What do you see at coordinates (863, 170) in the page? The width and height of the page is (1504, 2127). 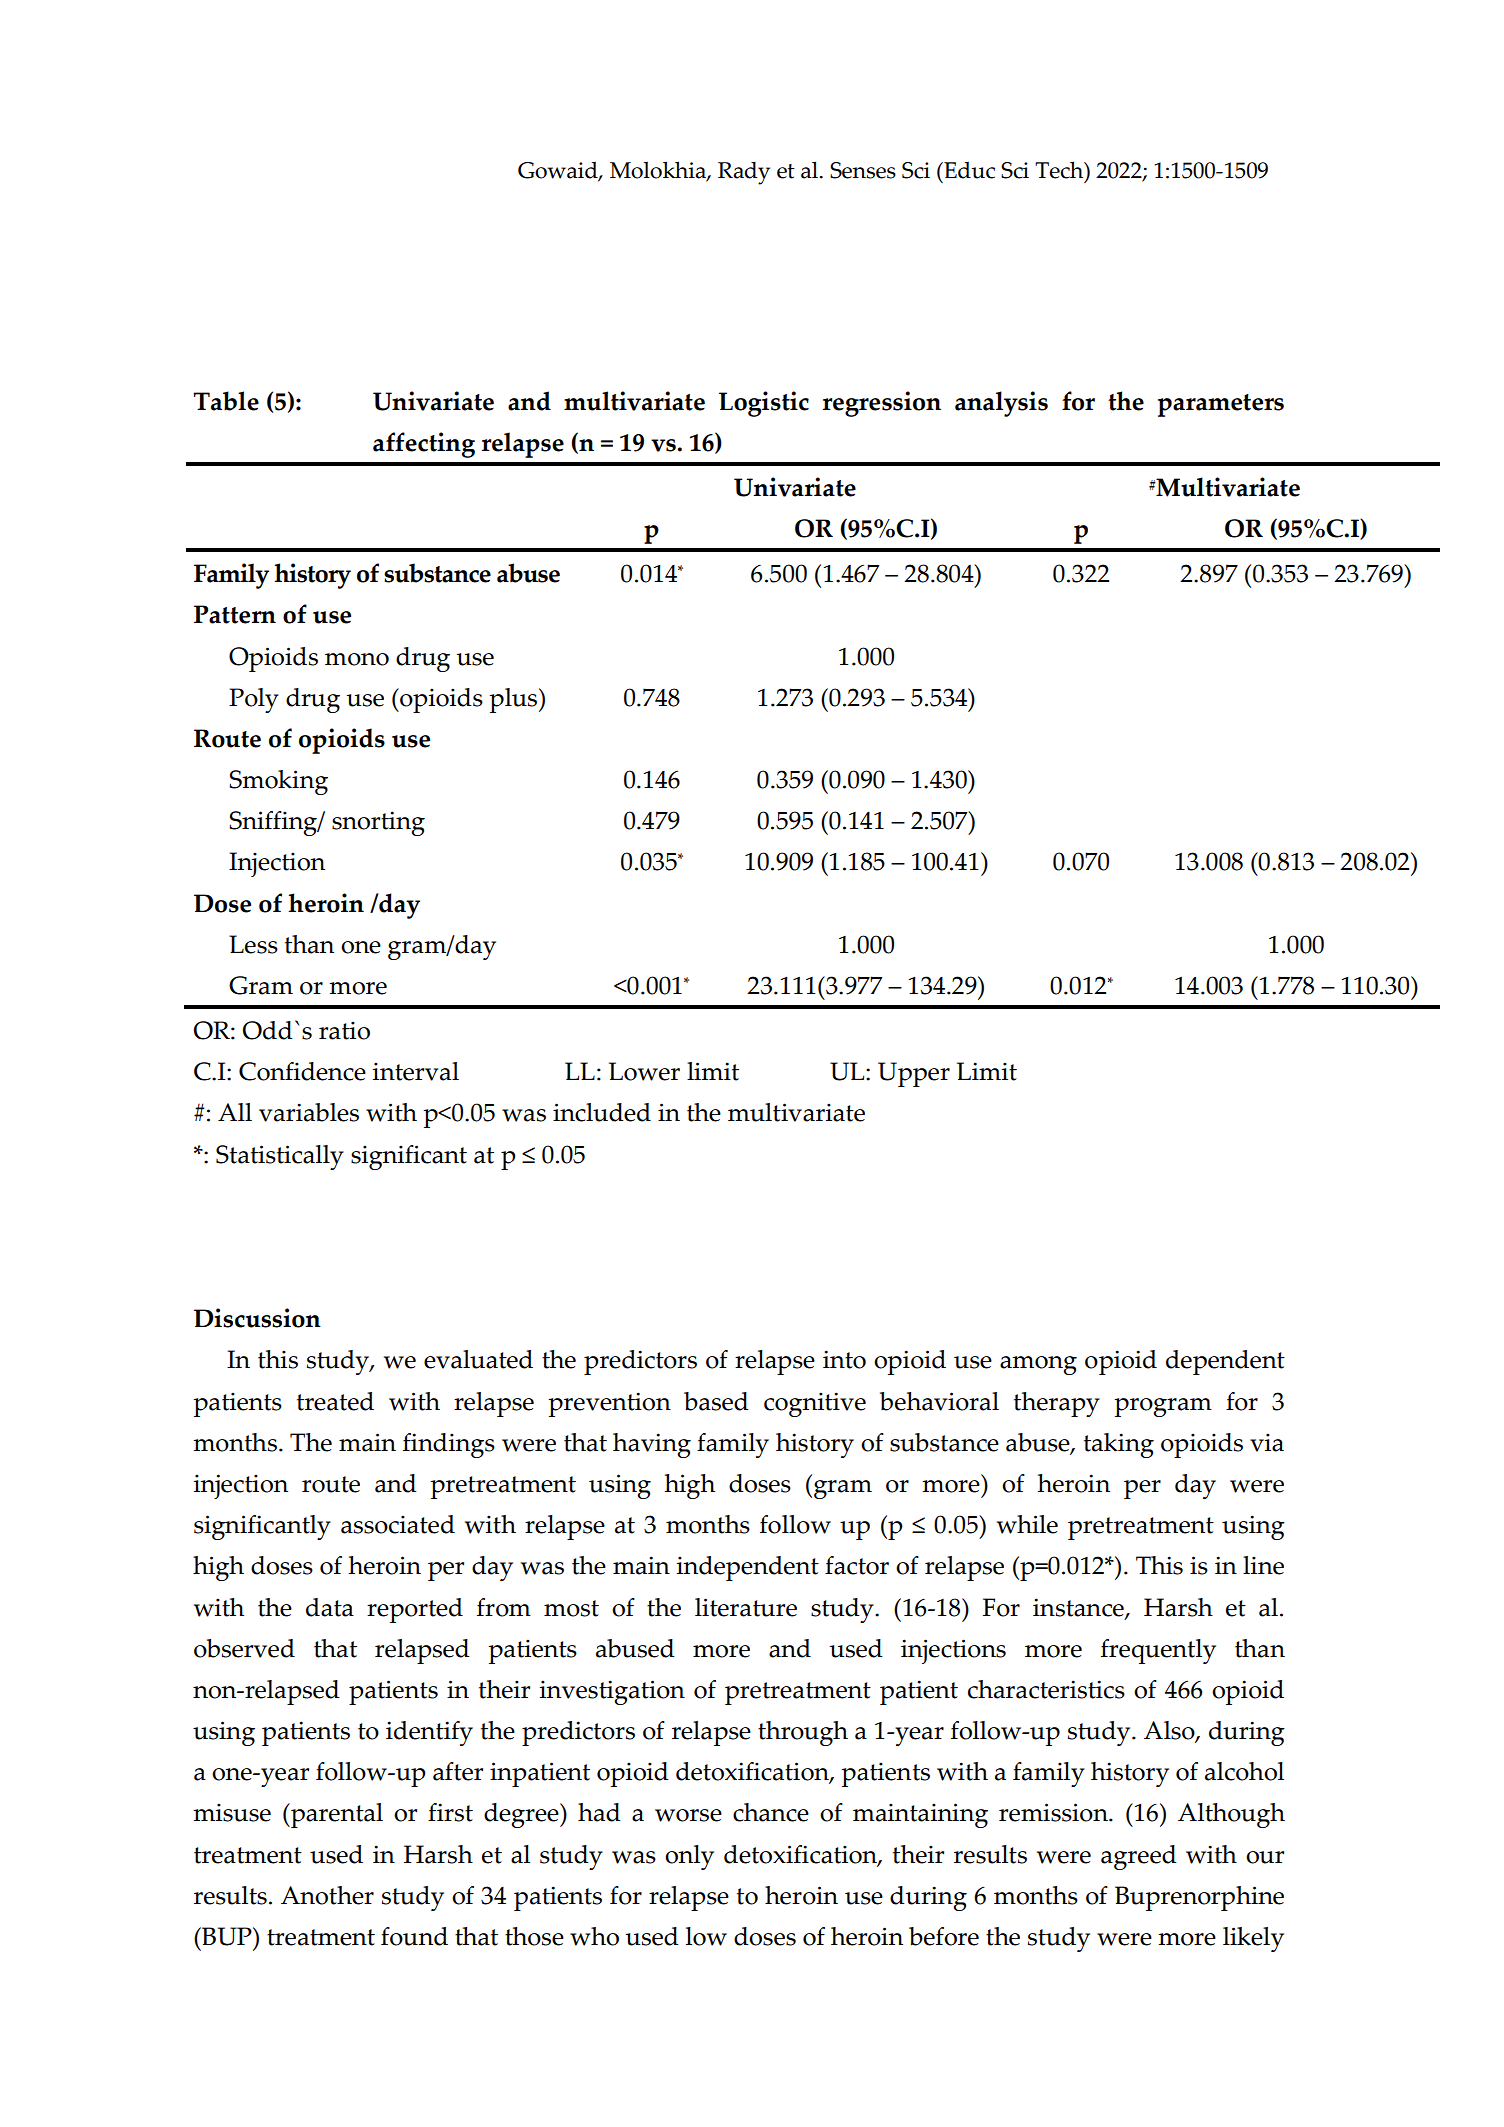 I see `Senses` at bounding box center [863, 170].
